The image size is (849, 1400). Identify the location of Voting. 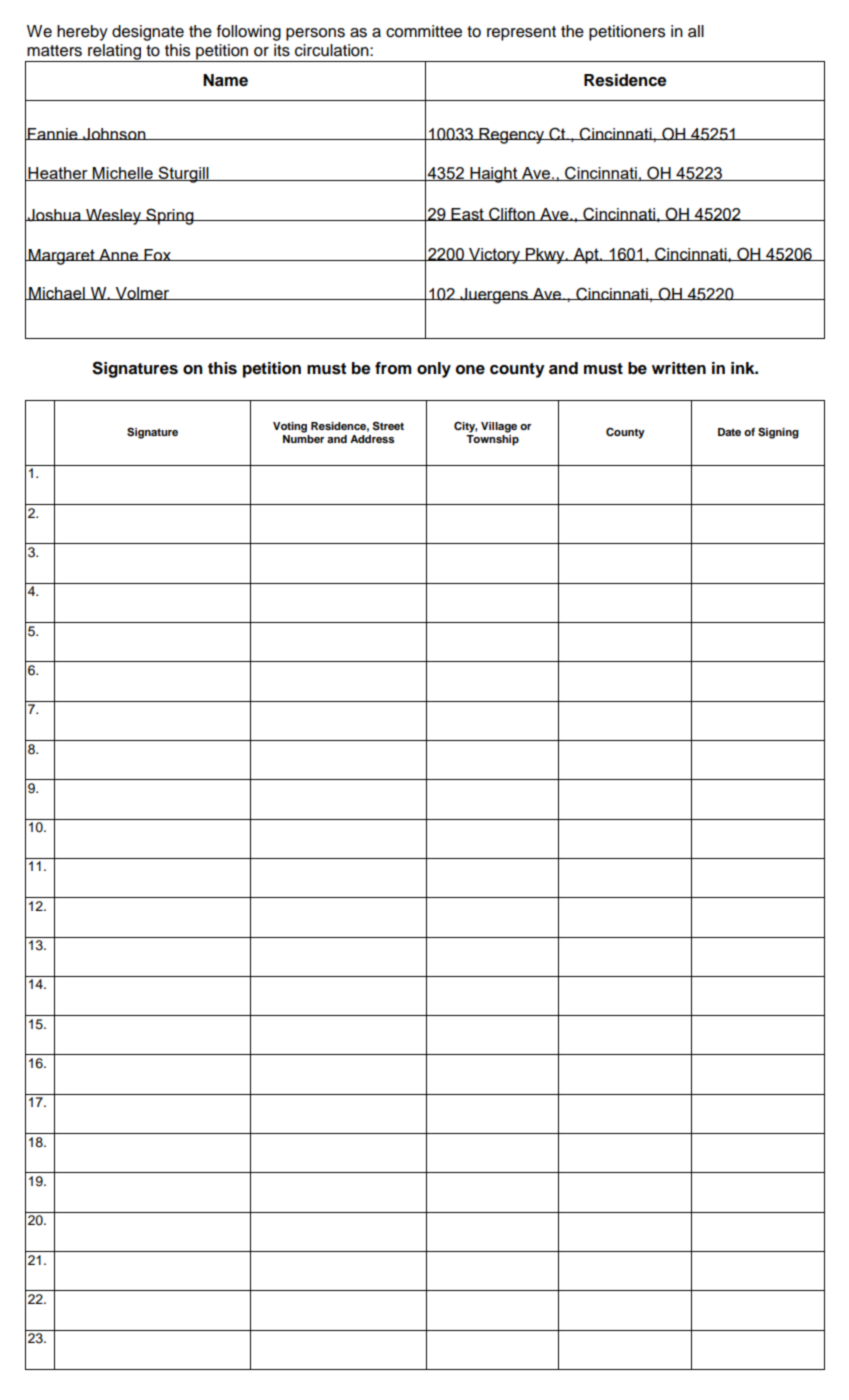
(290, 427).
